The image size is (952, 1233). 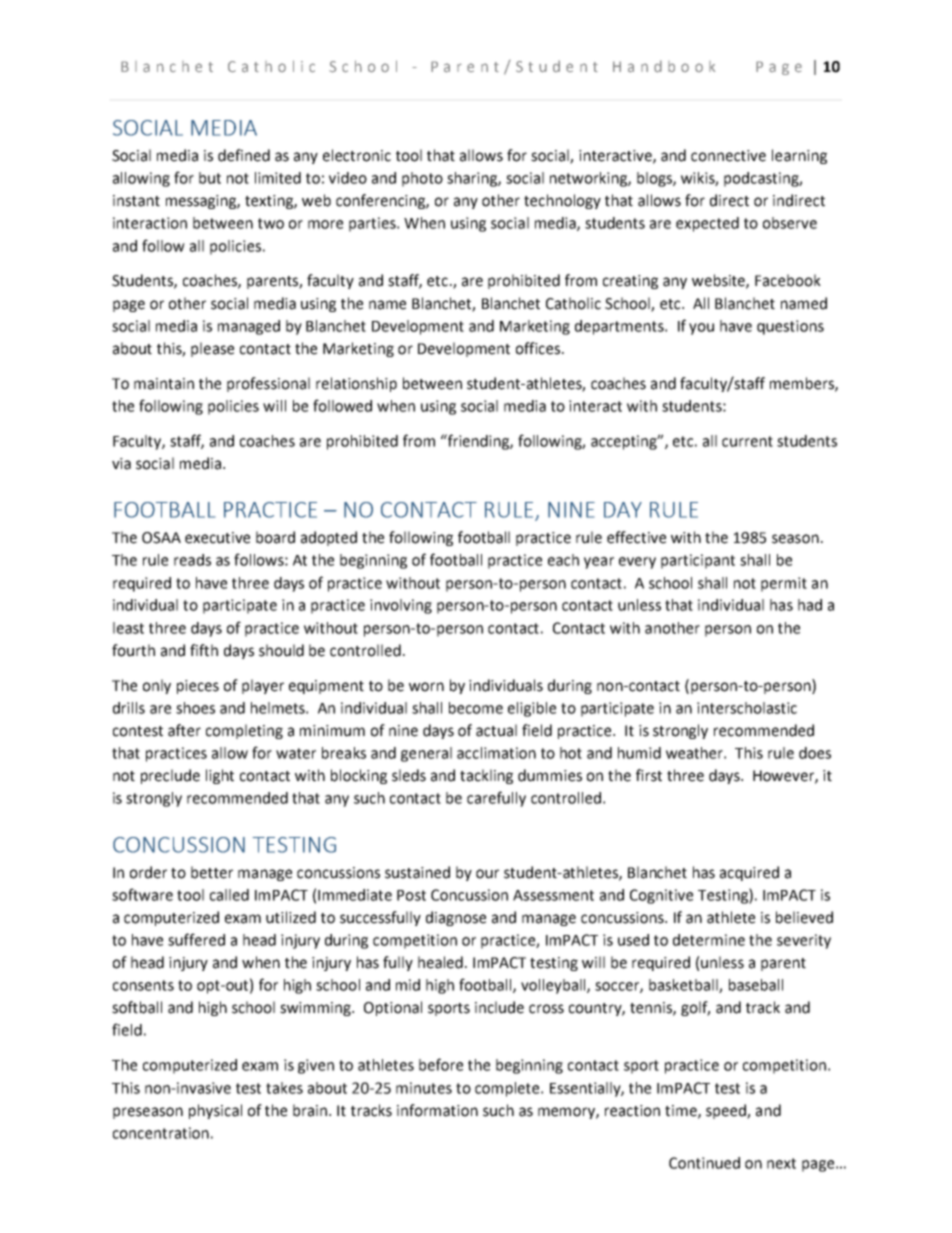 What do you see at coordinates (728, 156) in the document?
I see `connective` at bounding box center [728, 156].
